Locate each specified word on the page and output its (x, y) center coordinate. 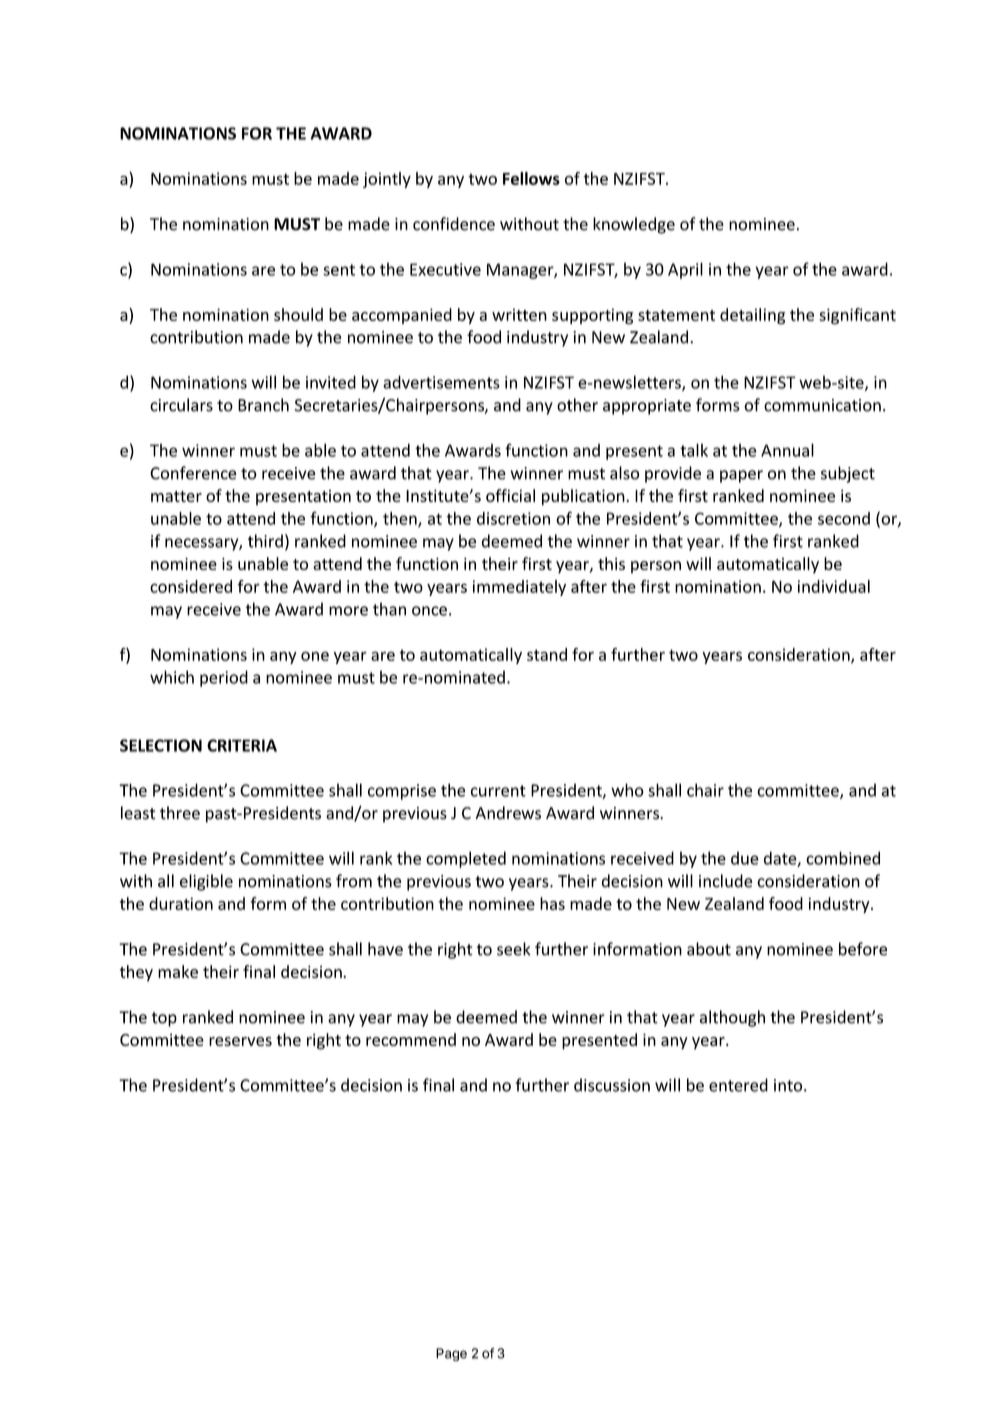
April (685, 270)
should (298, 314)
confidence (454, 224)
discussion (612, 1085)
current (498, 791)
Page (451, 1354)
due (745, 858)
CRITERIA (242, 745)
